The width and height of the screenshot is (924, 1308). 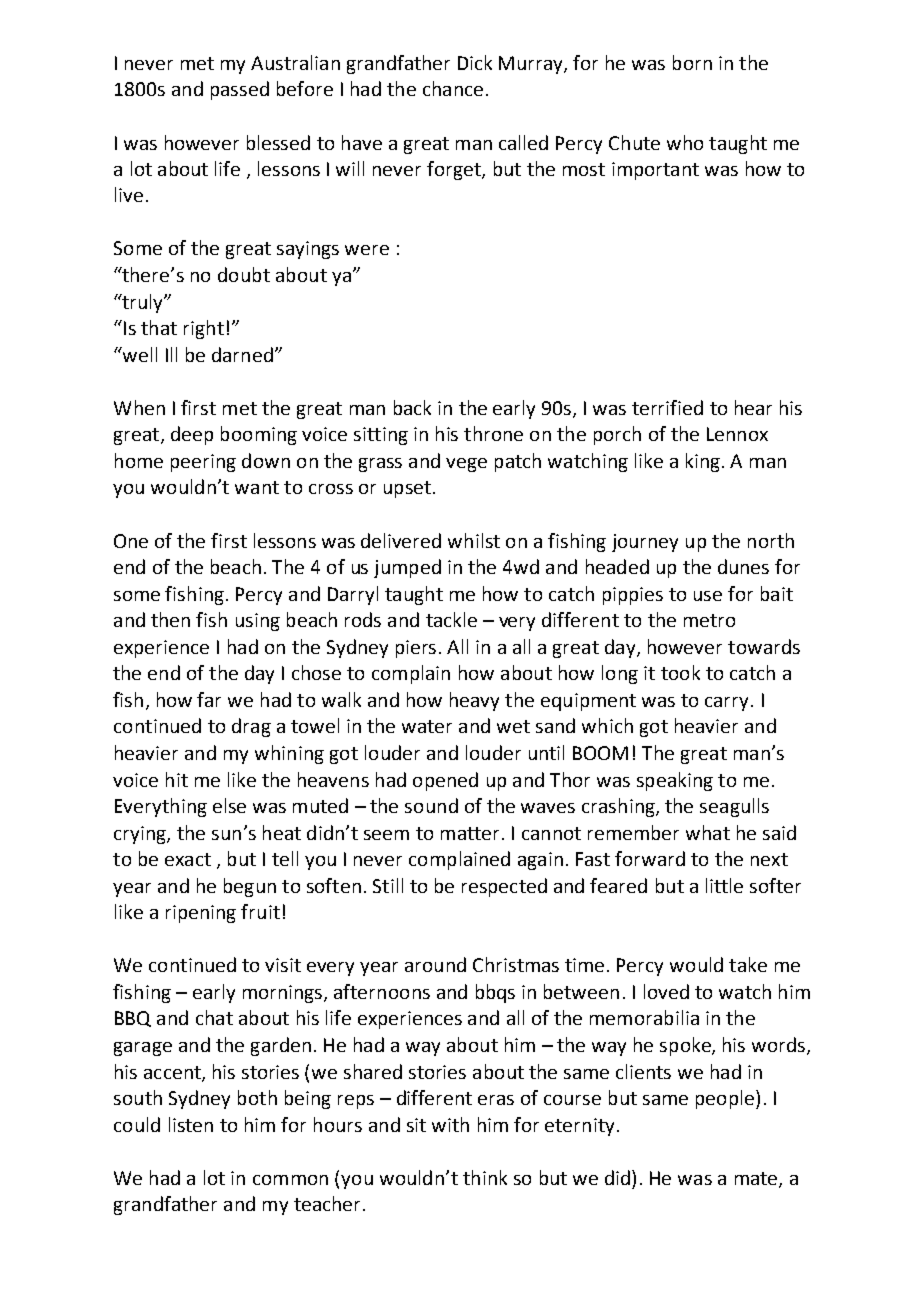 What do you see at coordinates (692, 62) in the screenshot?
I see `born` at bounding box center [692, 62].
